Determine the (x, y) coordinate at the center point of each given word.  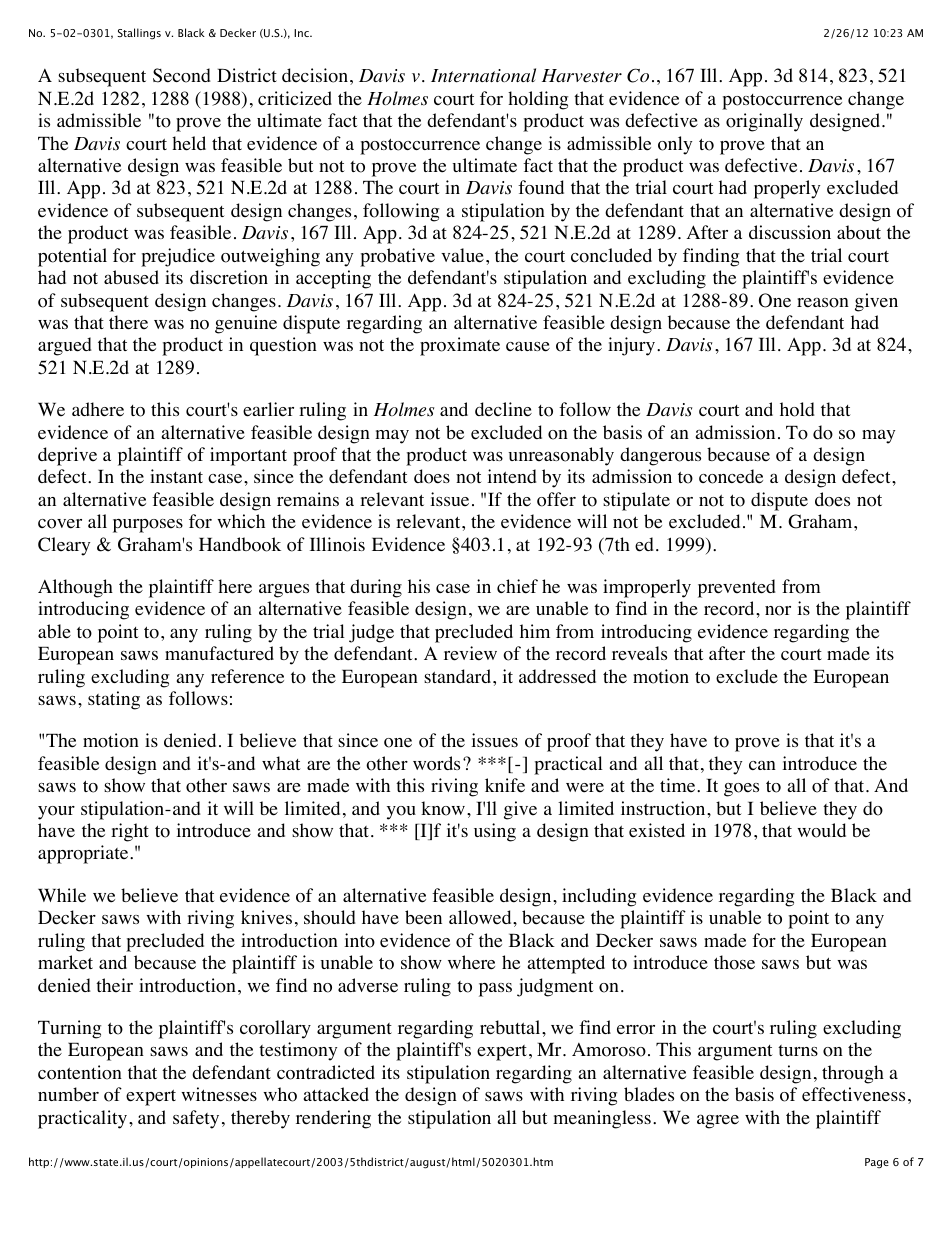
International (483, 75)
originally (764, 122)
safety (196, 1119)
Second (182, 75)
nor (778, 611)
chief (517, 586)
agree (718, 1121)
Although (75, 588)
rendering (333, 1119)
